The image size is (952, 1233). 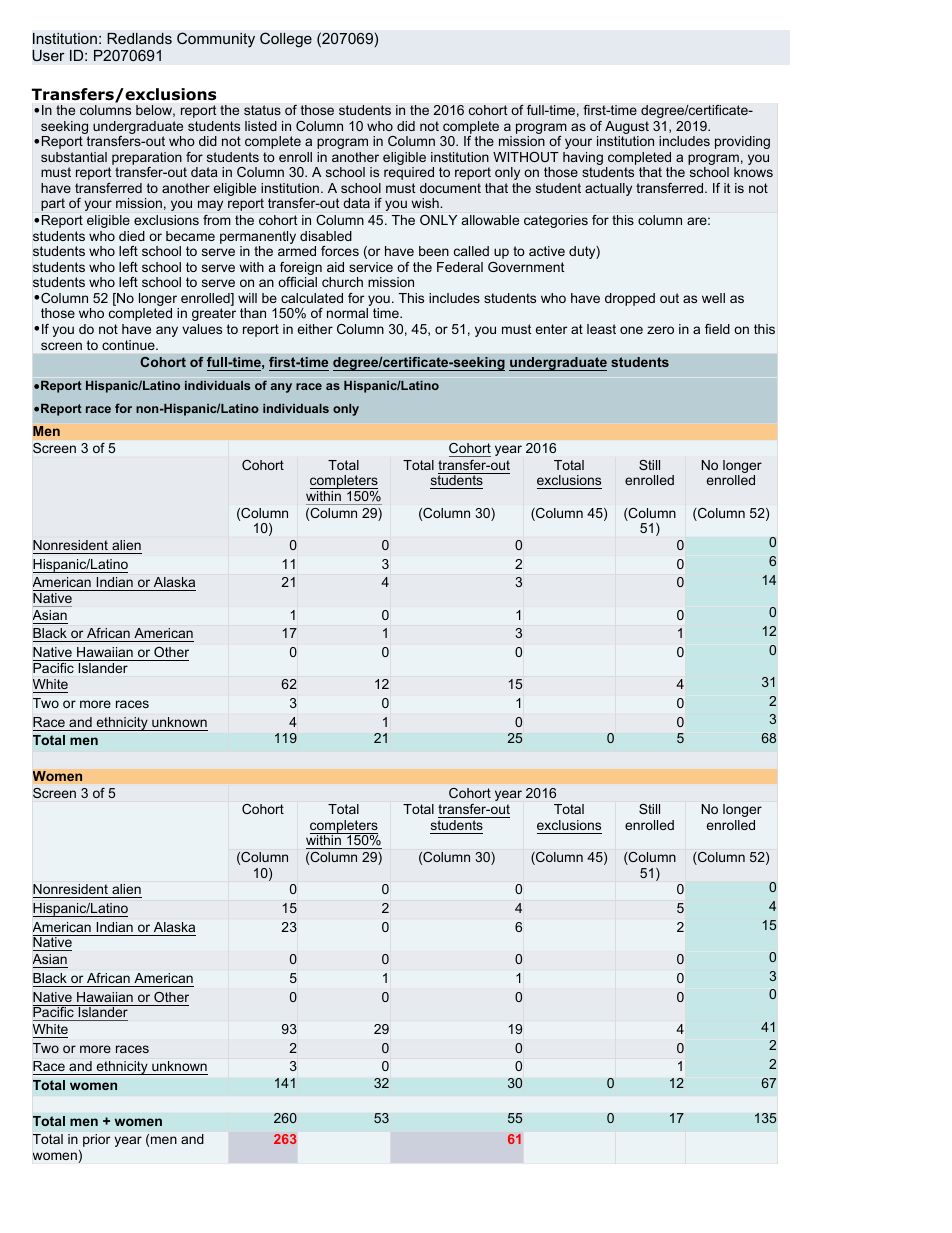 I want to click on dropped, so click(x=630, y=299).
